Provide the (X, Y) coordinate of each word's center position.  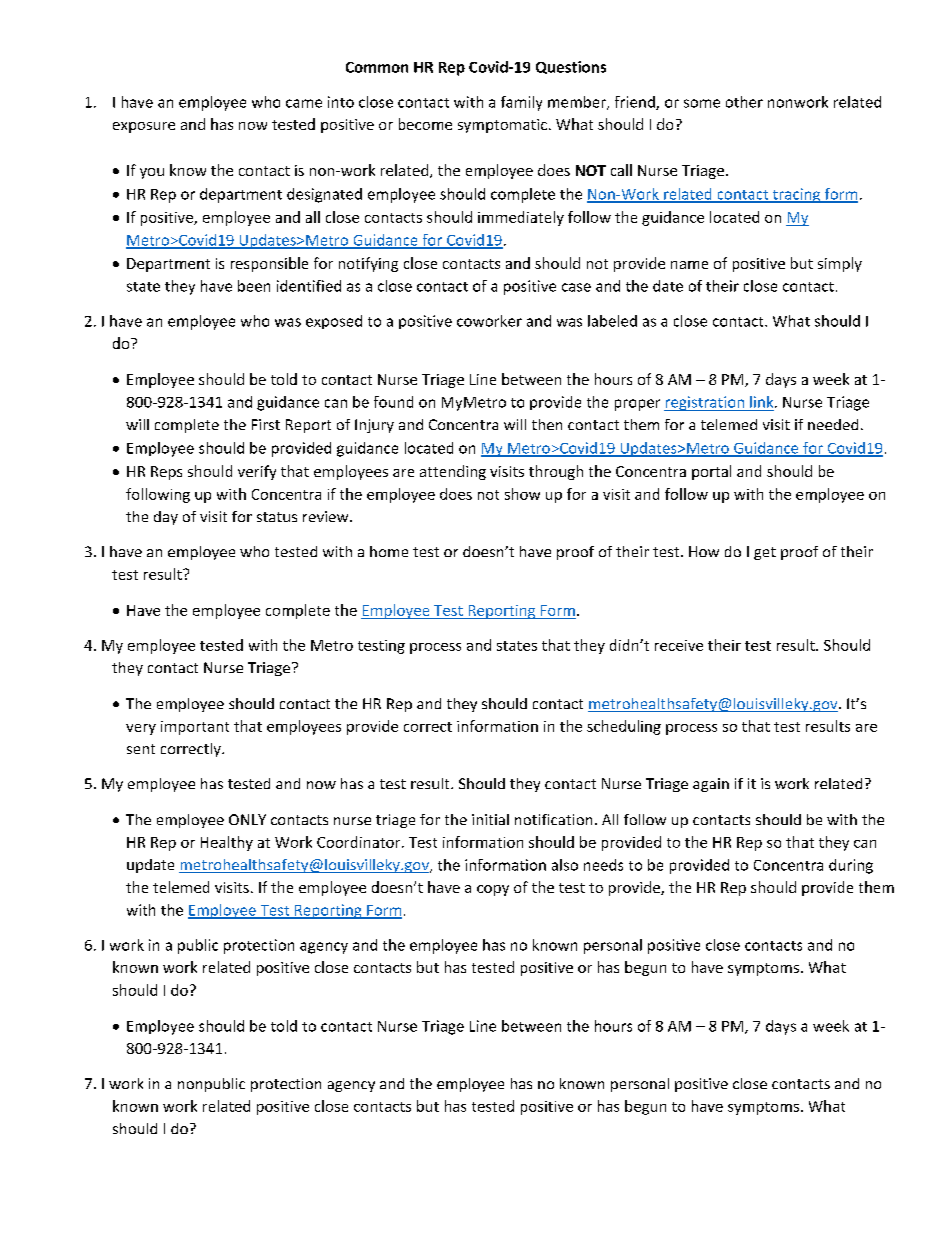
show (522, 494)
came (304, 103)
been (254, 286)
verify (257, 472)
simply (840, 264)
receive (679, 645)
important (195, 728)
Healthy (227, 843)
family (521, 103)
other (744, 102)
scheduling (624, 727)
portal (711, 472)
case (576, 287)
